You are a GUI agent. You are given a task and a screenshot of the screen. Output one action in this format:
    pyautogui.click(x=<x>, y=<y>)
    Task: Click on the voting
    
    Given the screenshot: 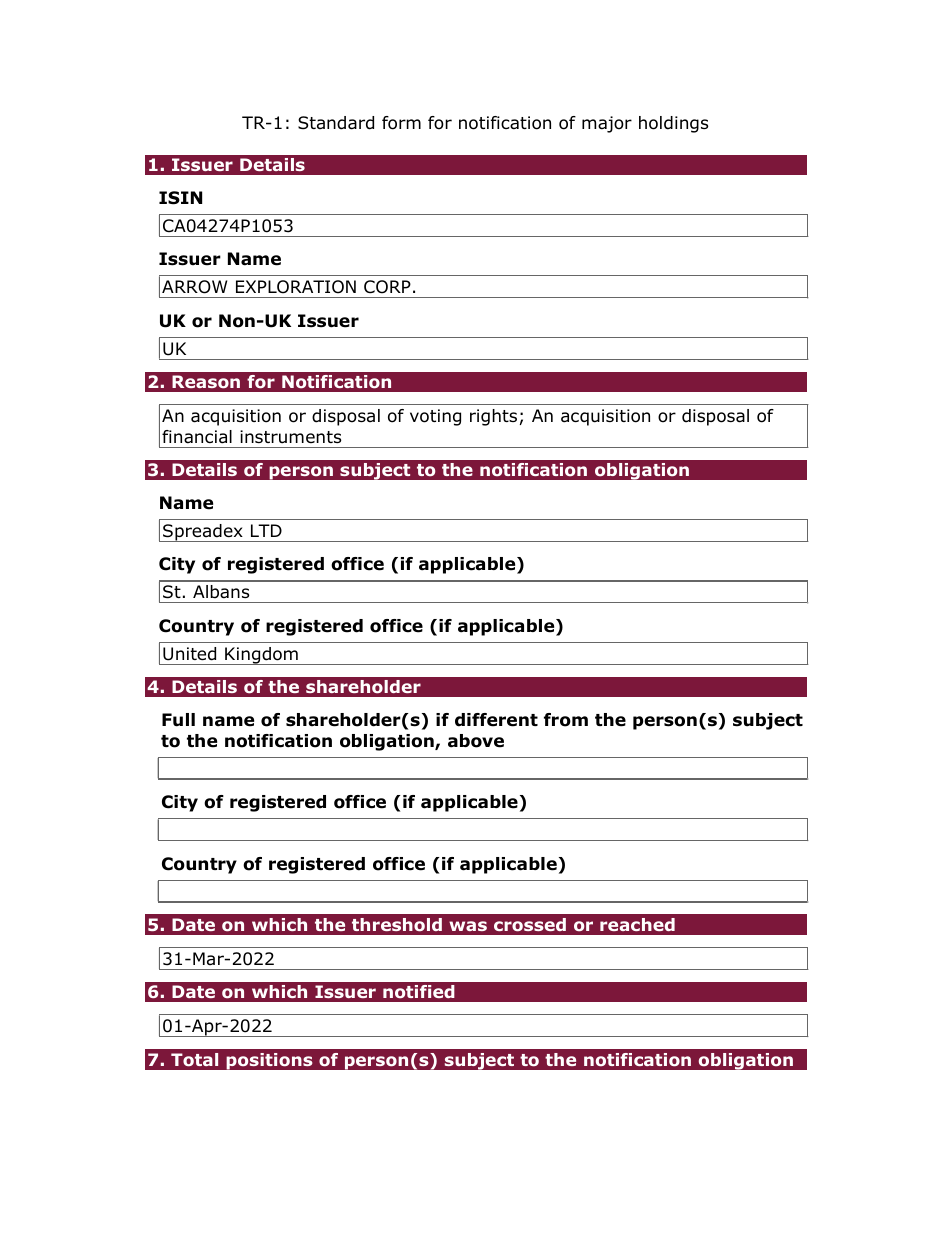 What is the action you would take?
    pyautogui.click(x=435, y=417)
